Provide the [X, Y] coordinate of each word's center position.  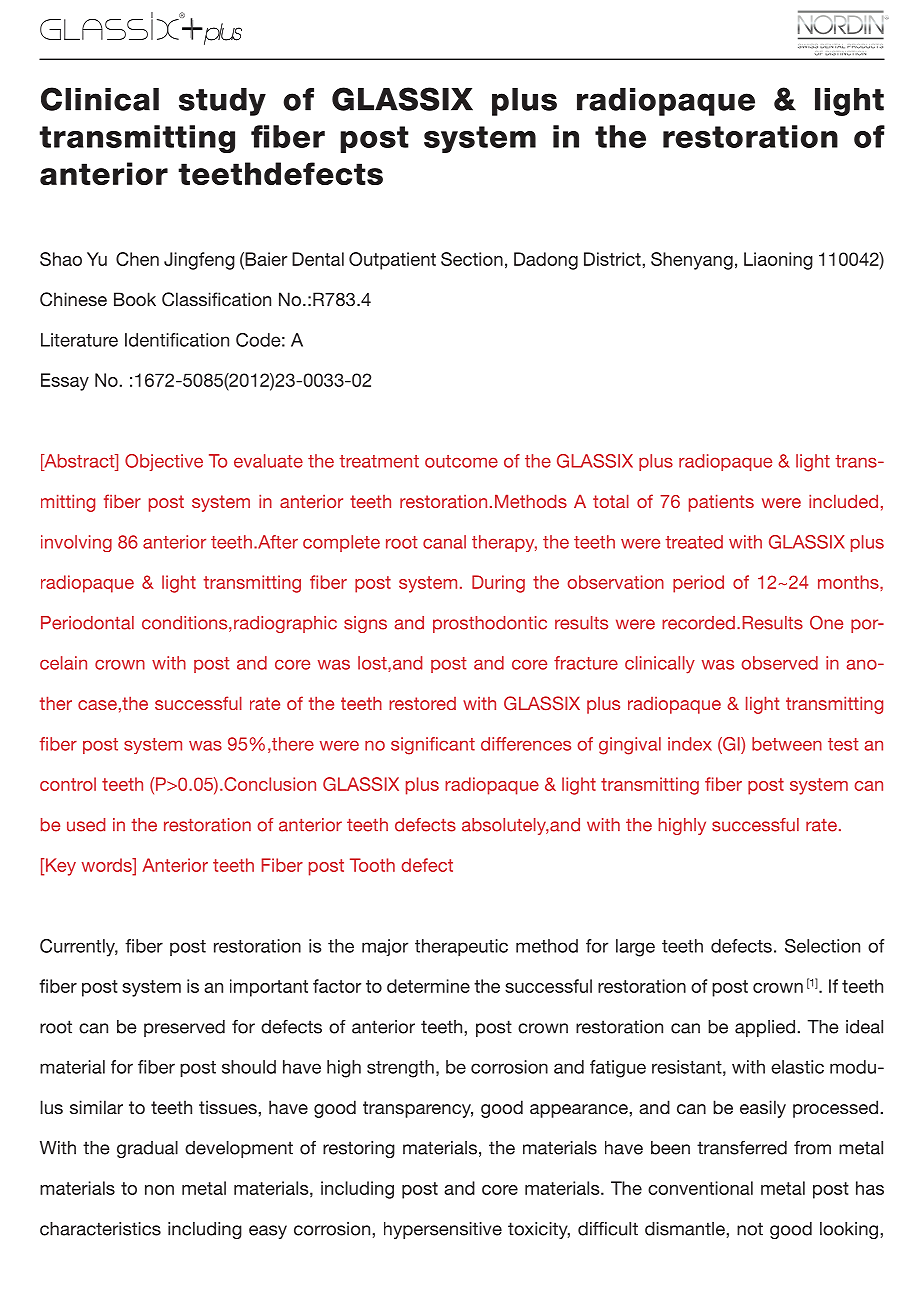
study [222, 102]
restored [422, 703]
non [159, 1190]
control [68, 784]
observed [779, 663]
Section [472, 259]
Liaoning [778, 261]
